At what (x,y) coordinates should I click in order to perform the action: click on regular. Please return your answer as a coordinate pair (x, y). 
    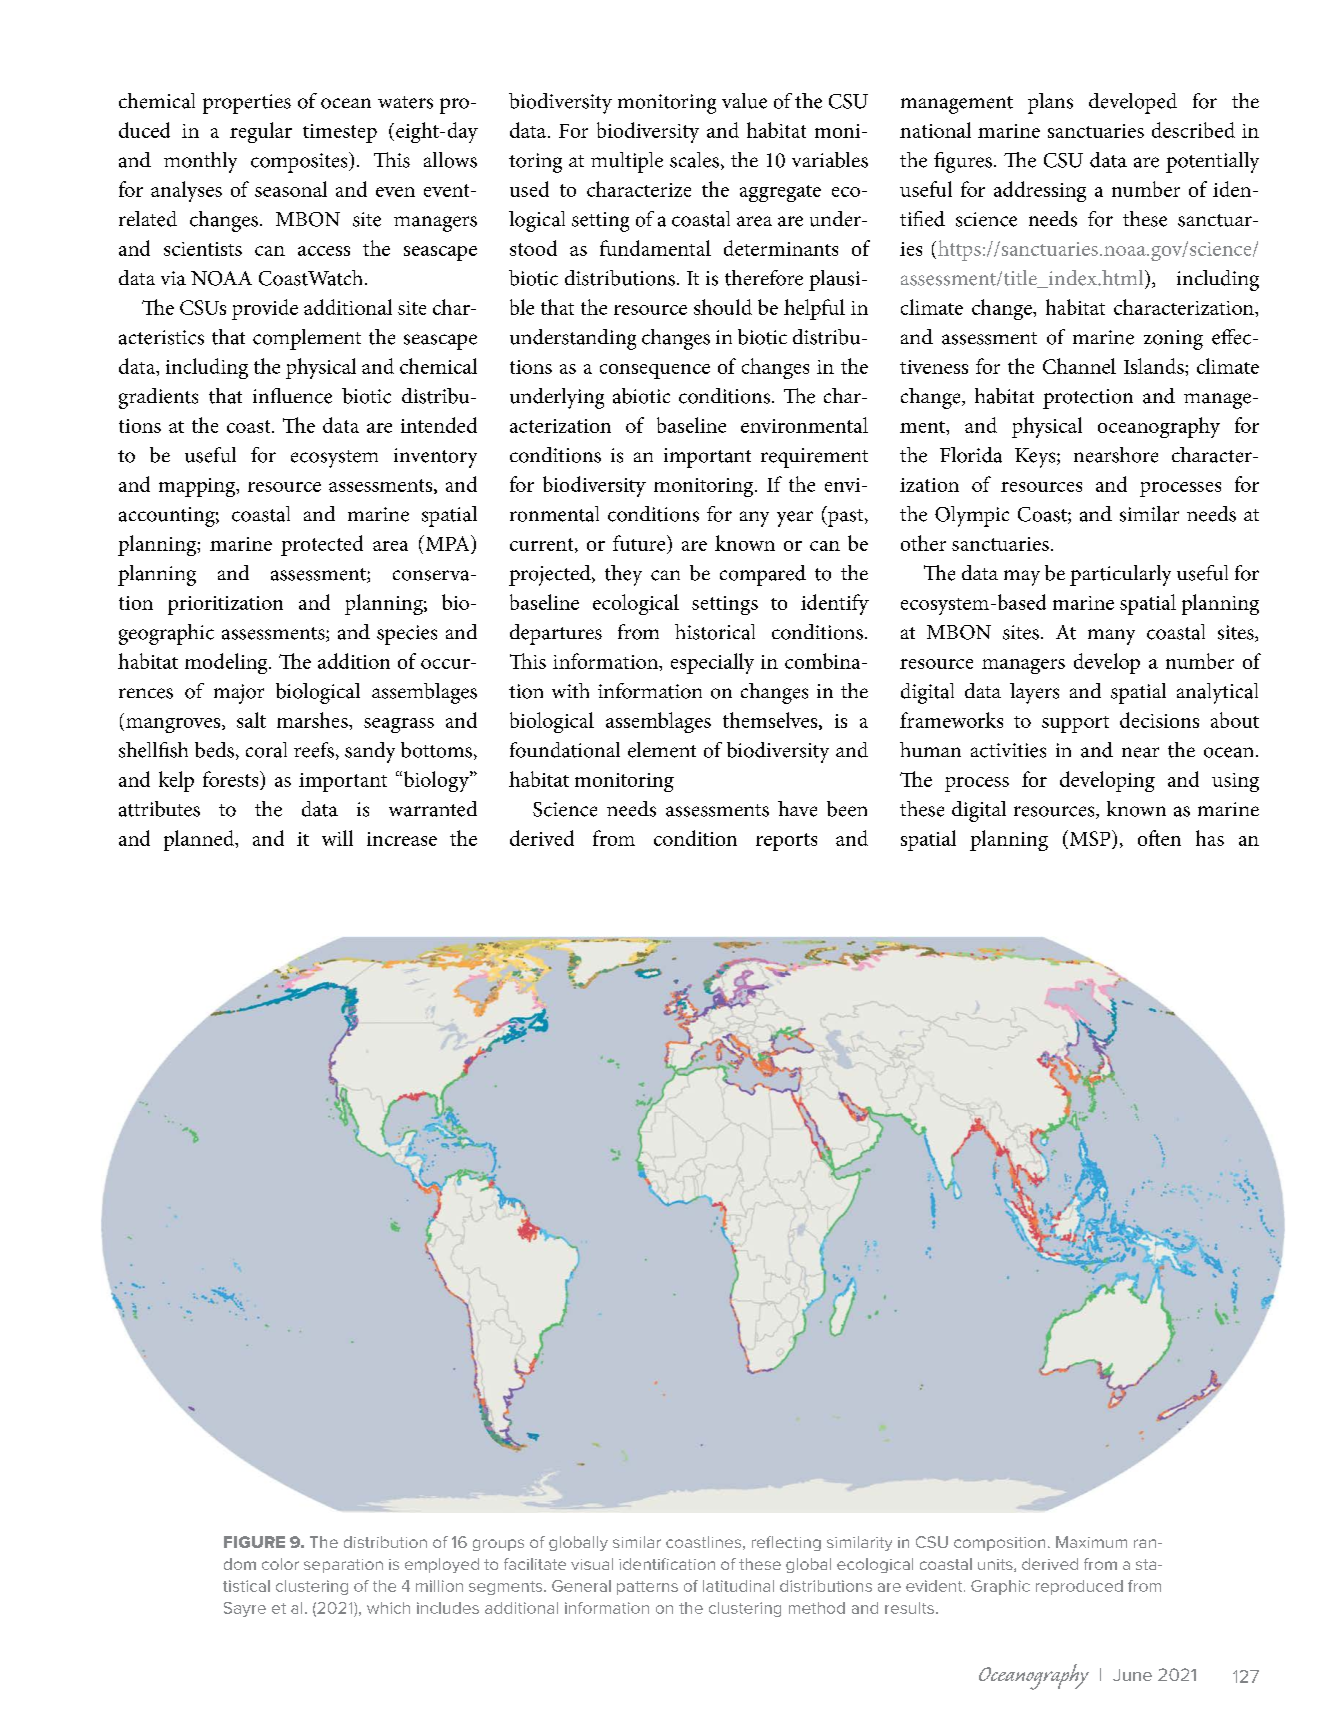
    Looking at the image, I should click on (261, 132).
